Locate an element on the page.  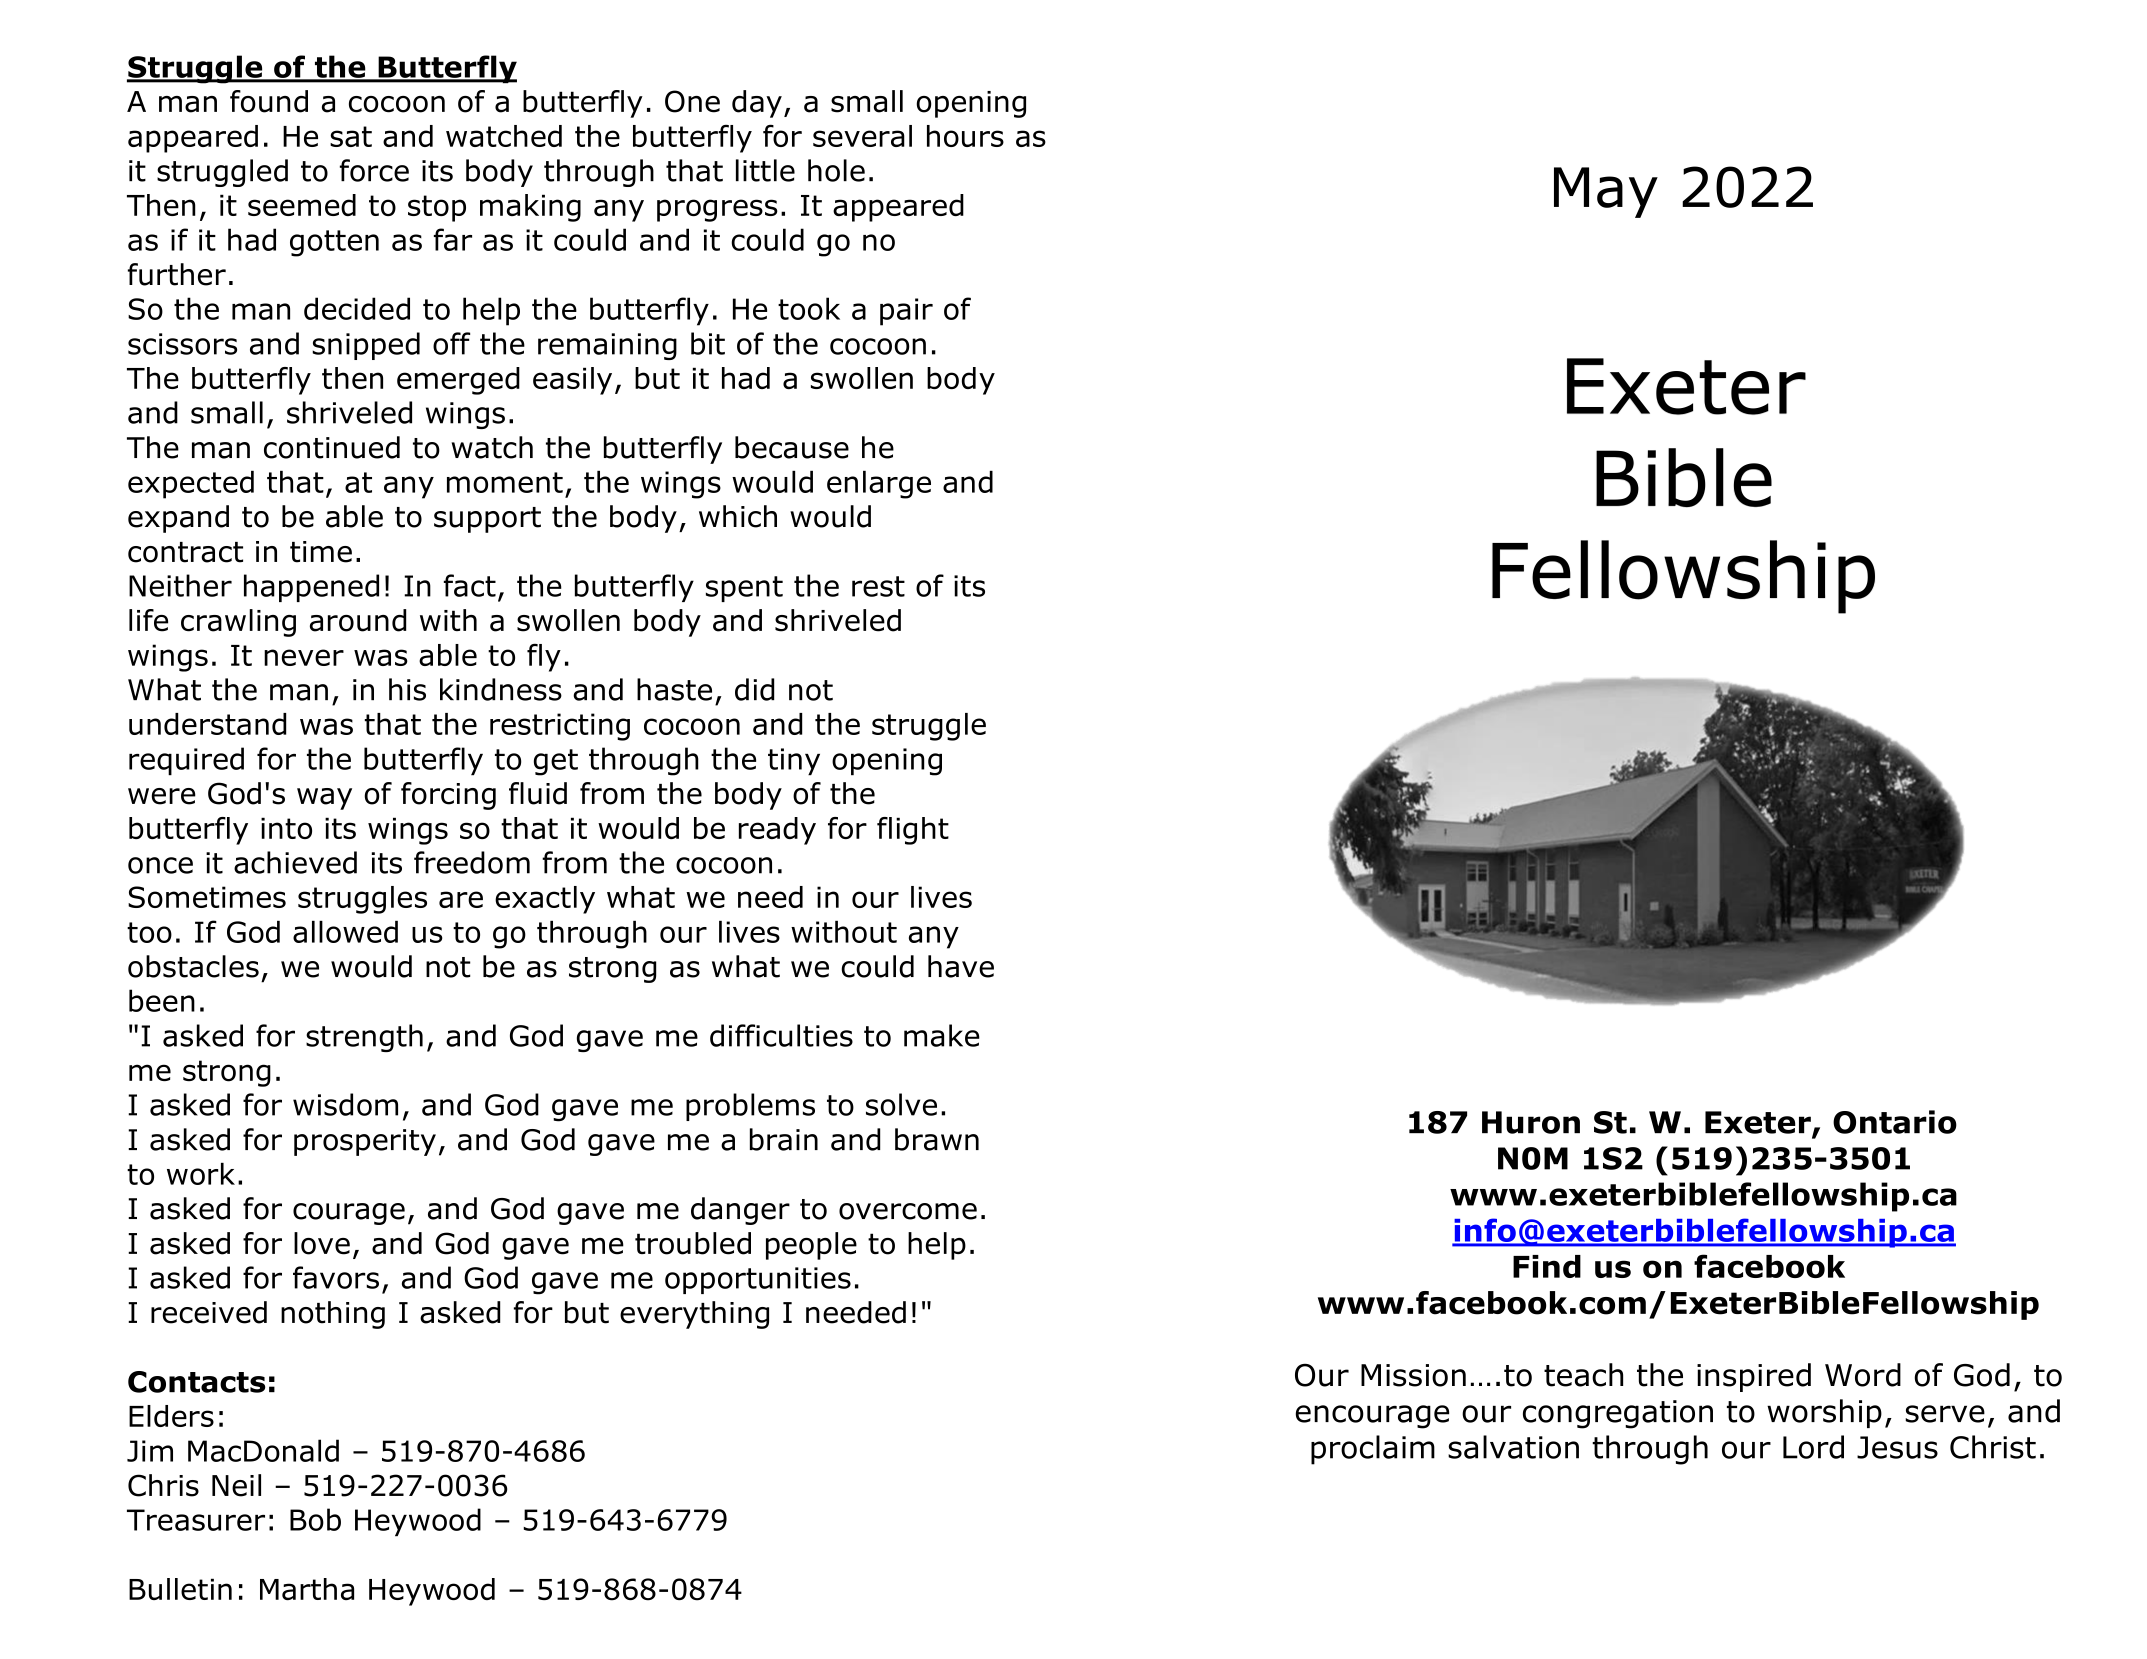
Ontario is located at coordinates (1895, 1122).
